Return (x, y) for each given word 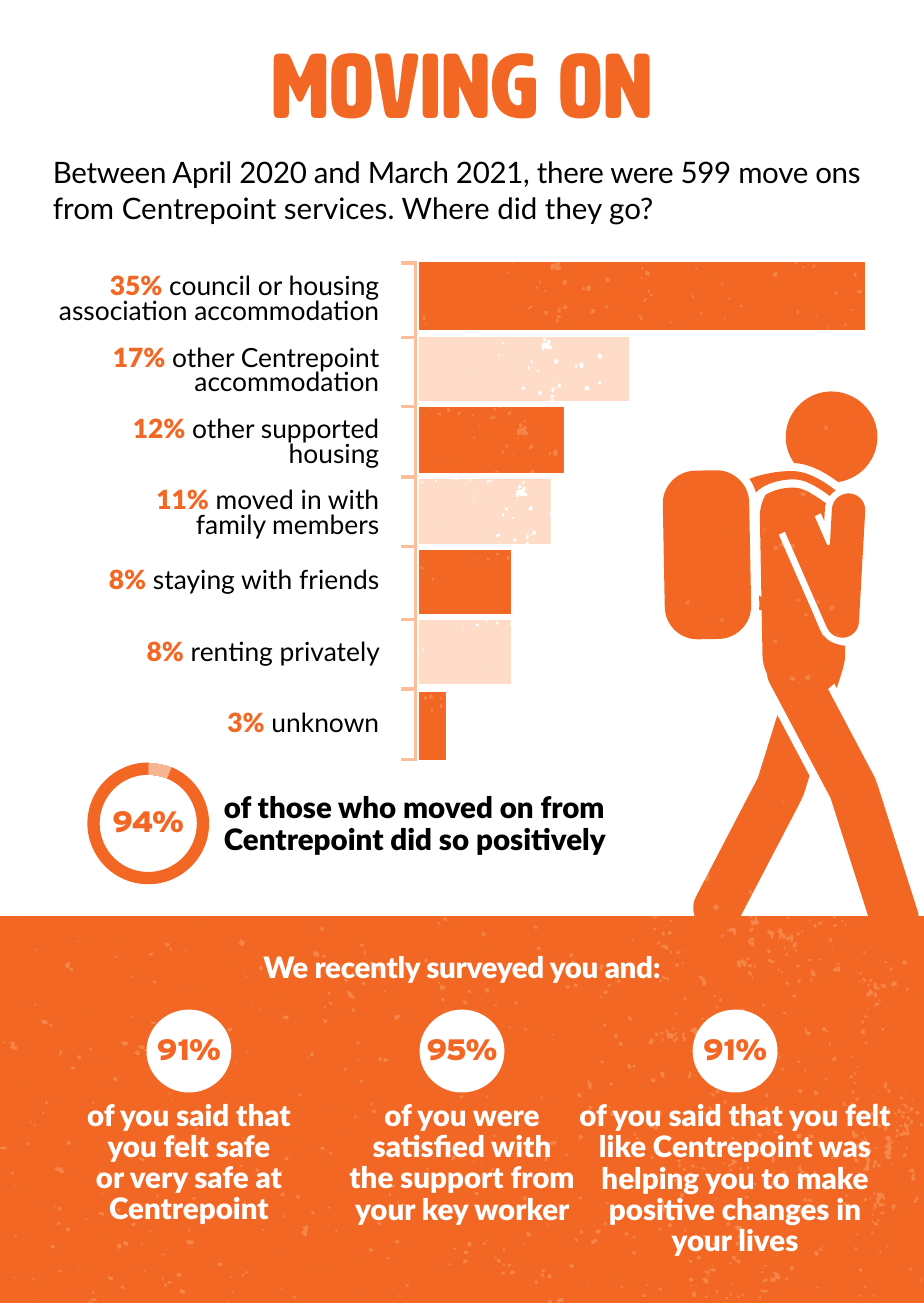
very (159, 1182)
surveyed (485, 969)
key (446, 1211)
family (231, 526)
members (326, 524)
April (201, 174)
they (573, 210)
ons (838, 176)
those (294, 807)
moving (405, 86)
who (367, 807)
